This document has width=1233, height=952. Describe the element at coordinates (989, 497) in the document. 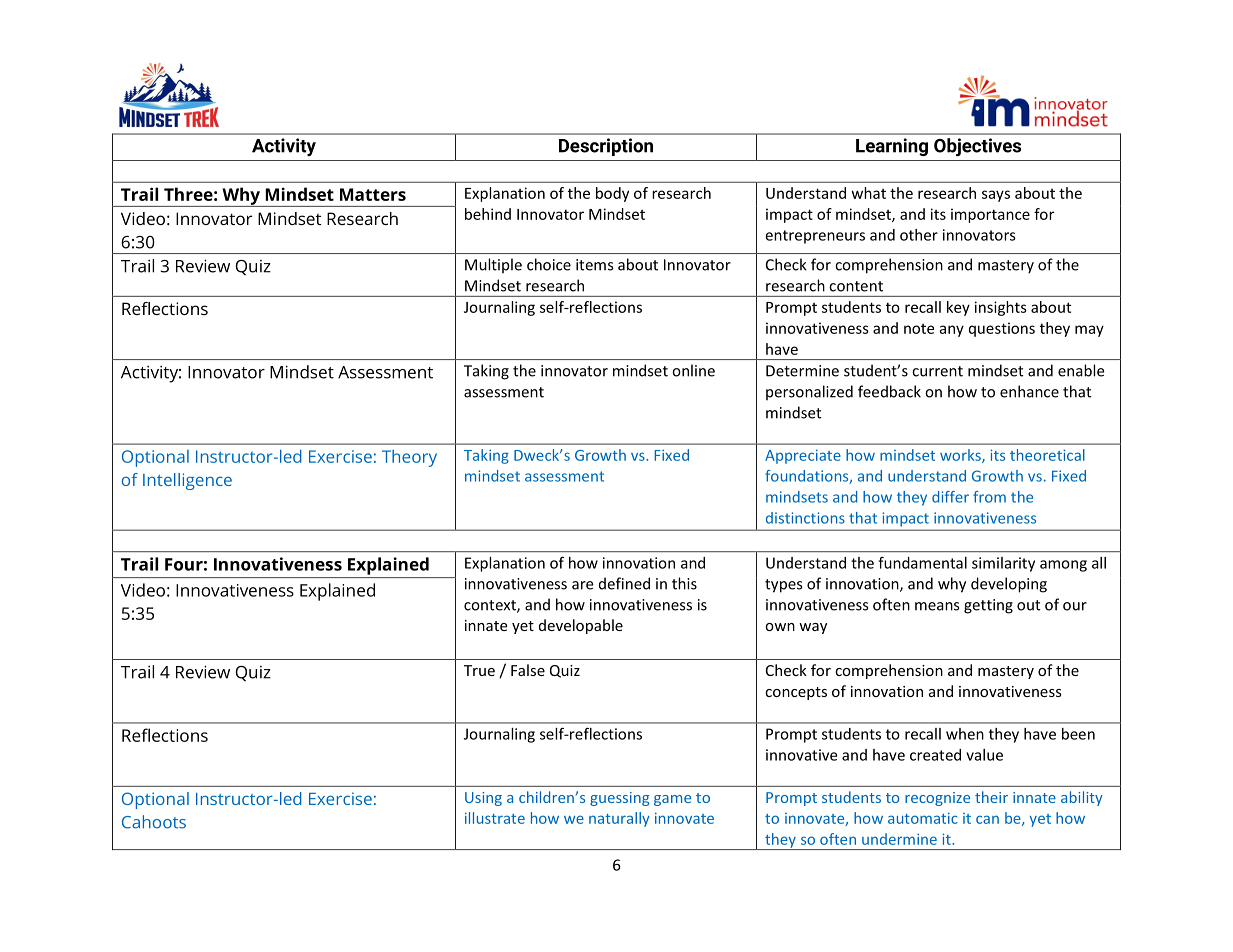

I see `from` at that location.
